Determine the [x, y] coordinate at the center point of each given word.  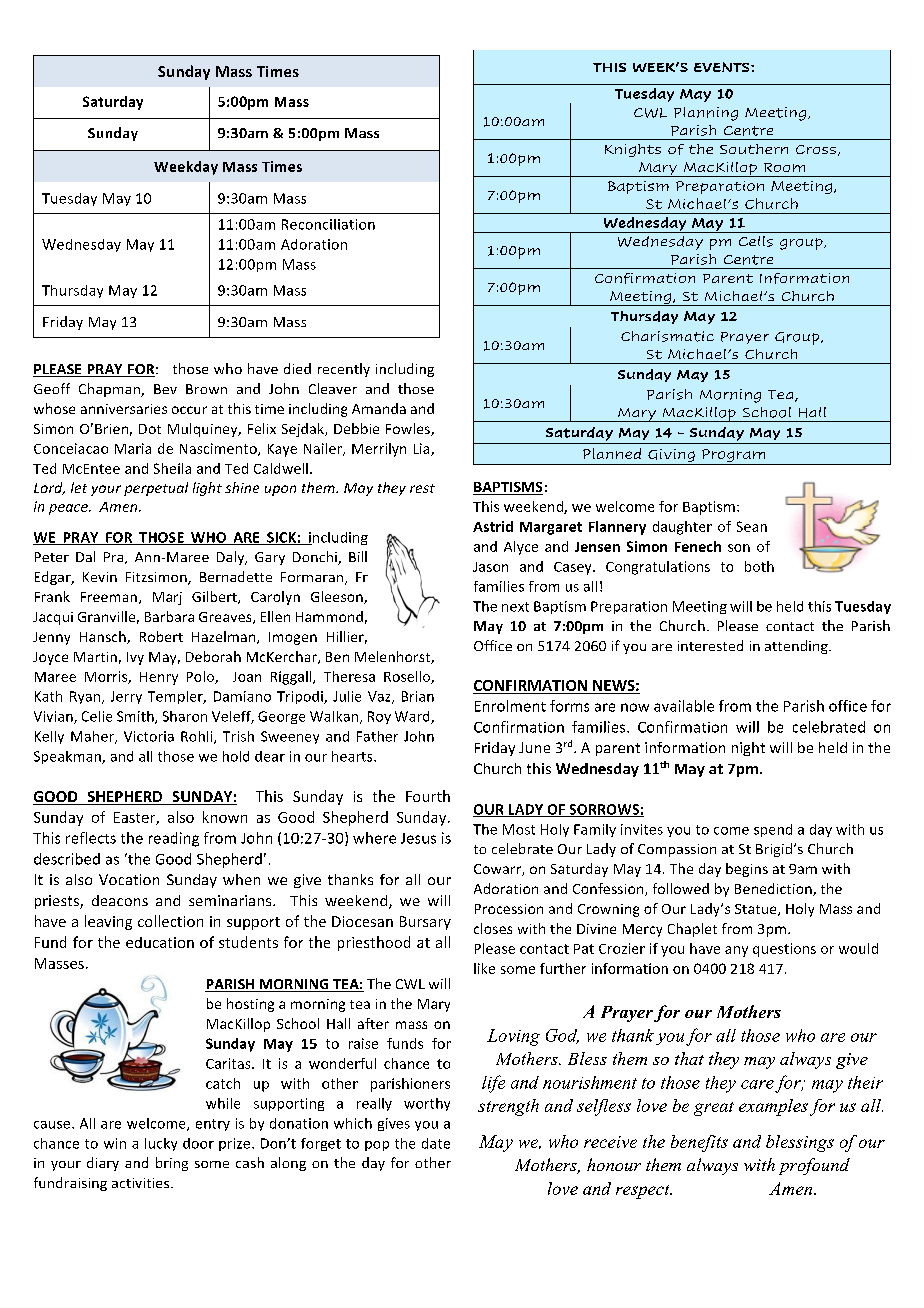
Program [733, 455]
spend [773, 830]
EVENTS [723, 67]
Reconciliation [328, 224]
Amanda [379, 408]
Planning [706, 114]
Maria [133, 448]
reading [174, 839]
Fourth [428, 796]
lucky [161, 1144]
